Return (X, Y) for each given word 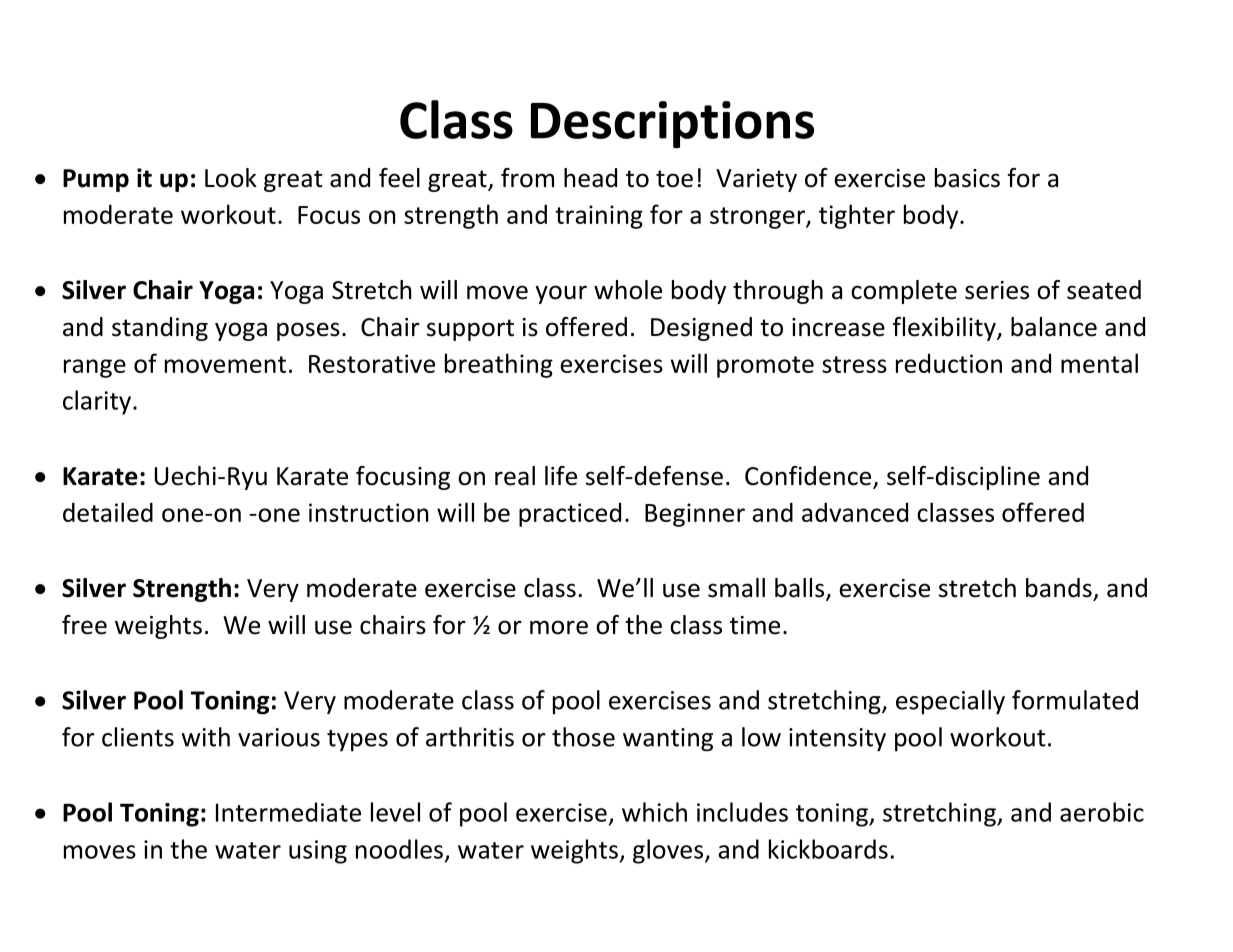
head (590, 178)
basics (967, 178)
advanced (855, 512)
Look (231, 178)
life (561, 476)
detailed (108, 512)
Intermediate (288, 812)
